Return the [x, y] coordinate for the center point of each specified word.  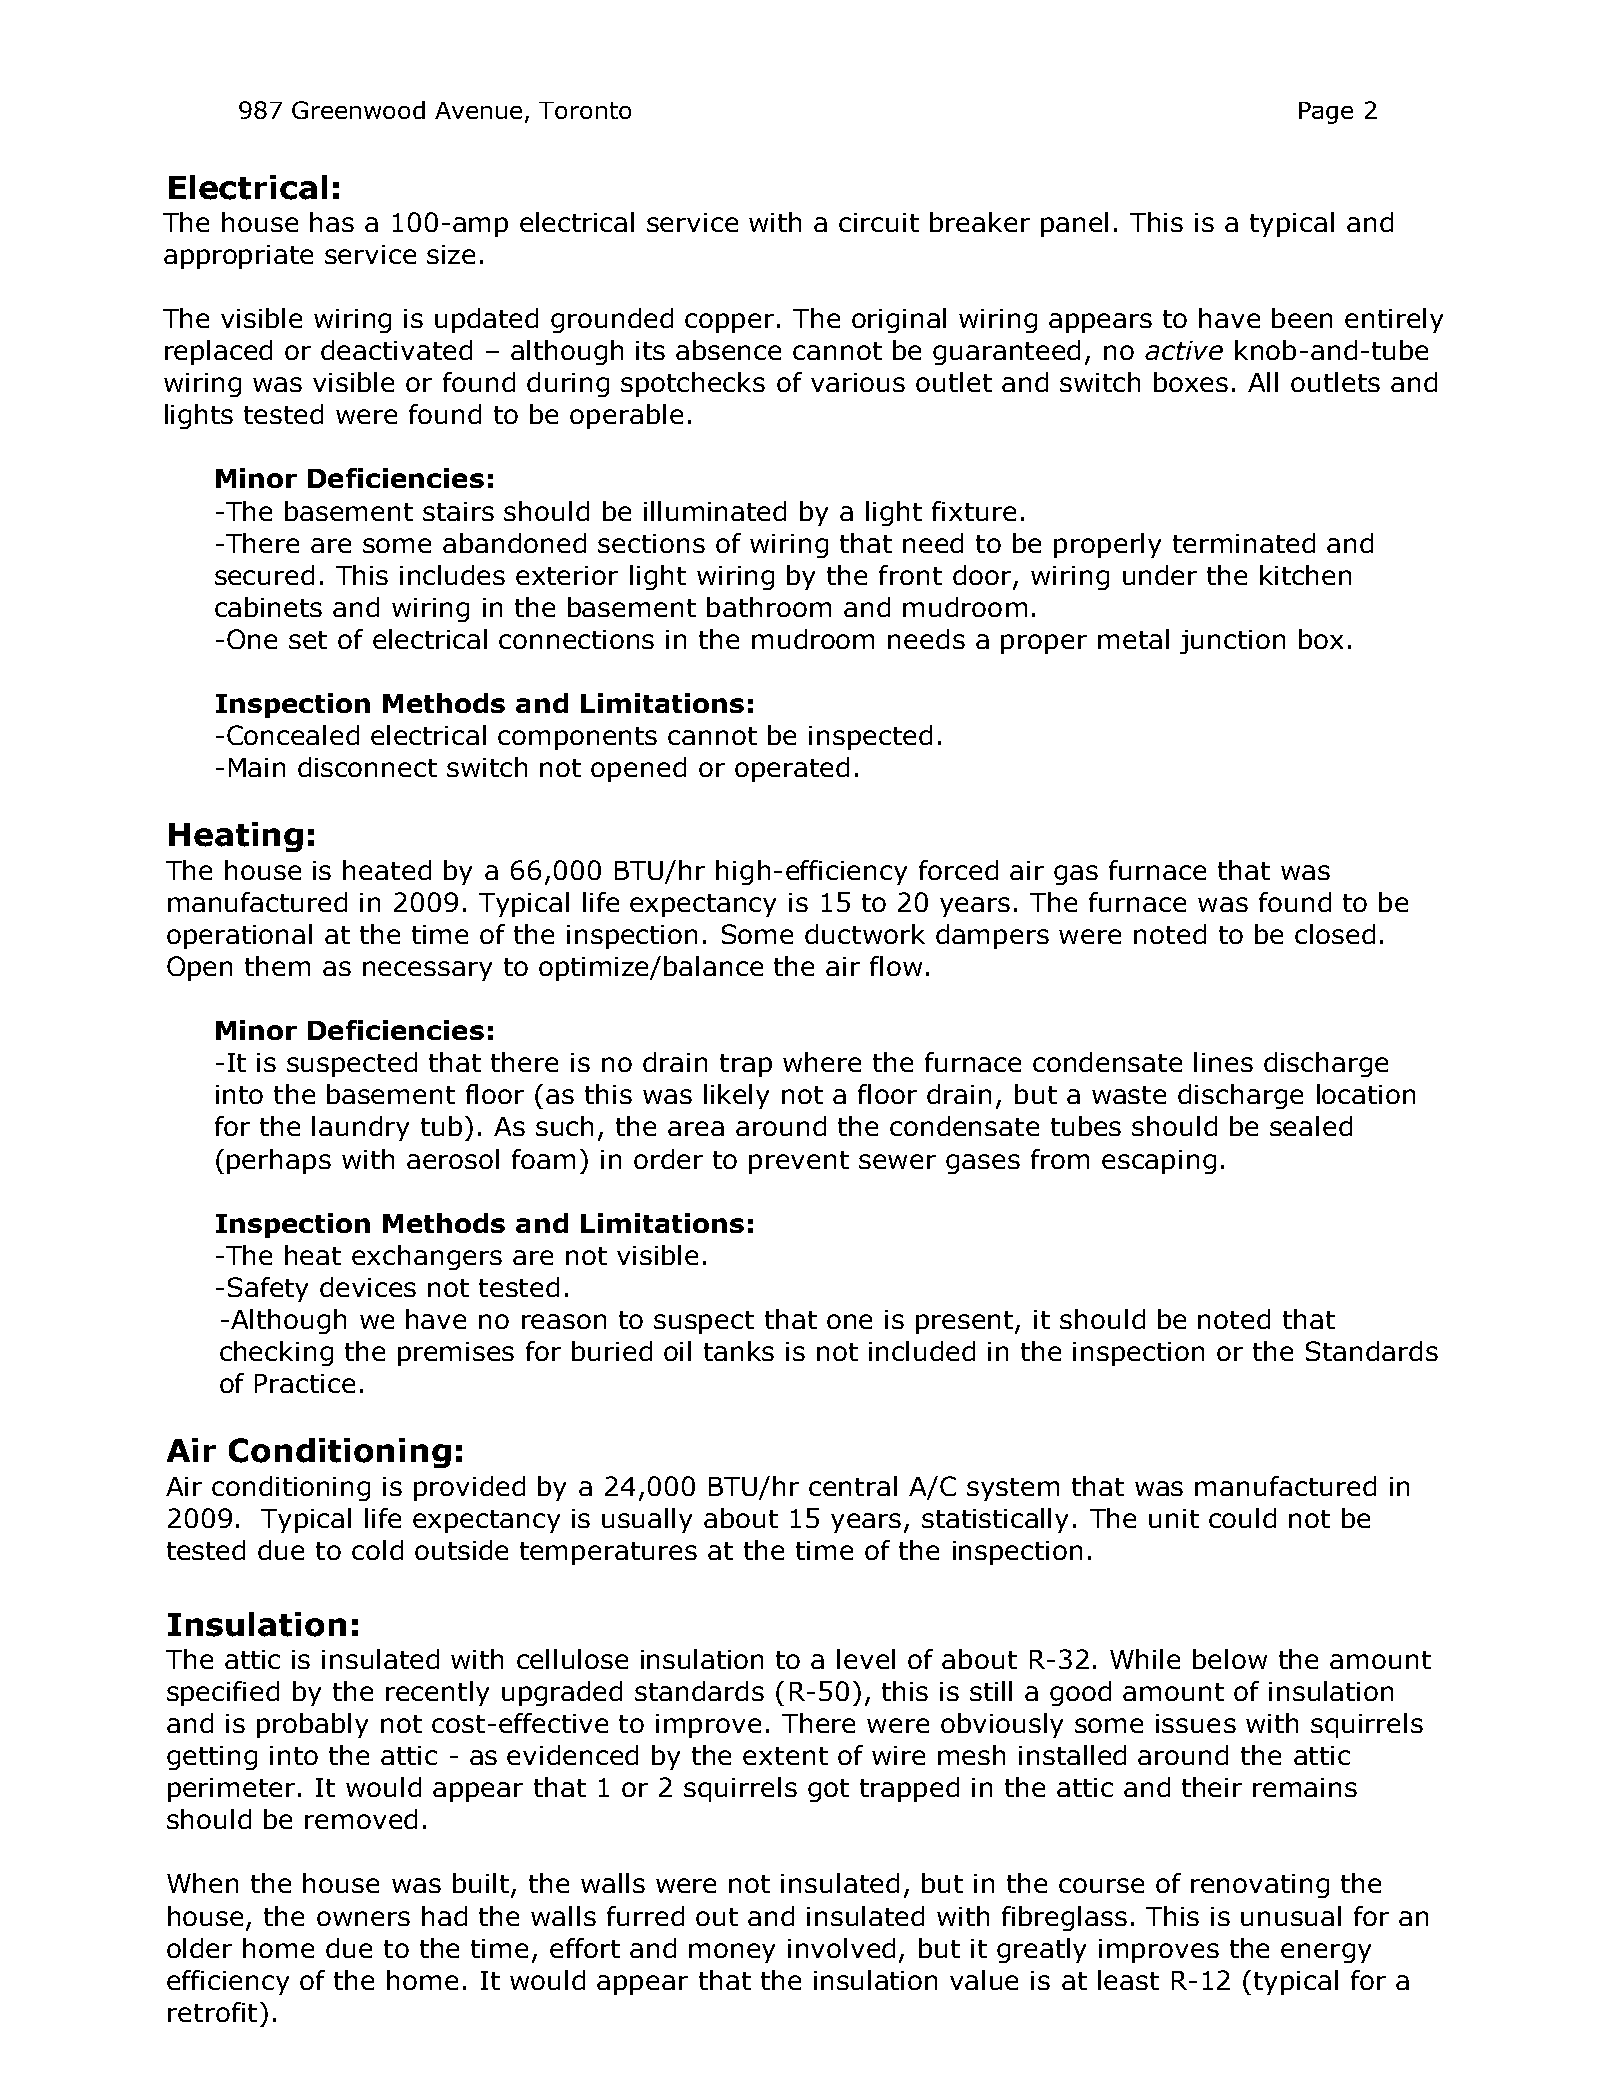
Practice [305, 1383]
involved [841, 1948]
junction [1232, 642]
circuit [879, 222]
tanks [739, 1351]
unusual [1291, 1916]
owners [363, 1918]
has [332, 222]
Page [1326, 113]
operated [792, 769]
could [1242, 1518]
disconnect [367, 767]
